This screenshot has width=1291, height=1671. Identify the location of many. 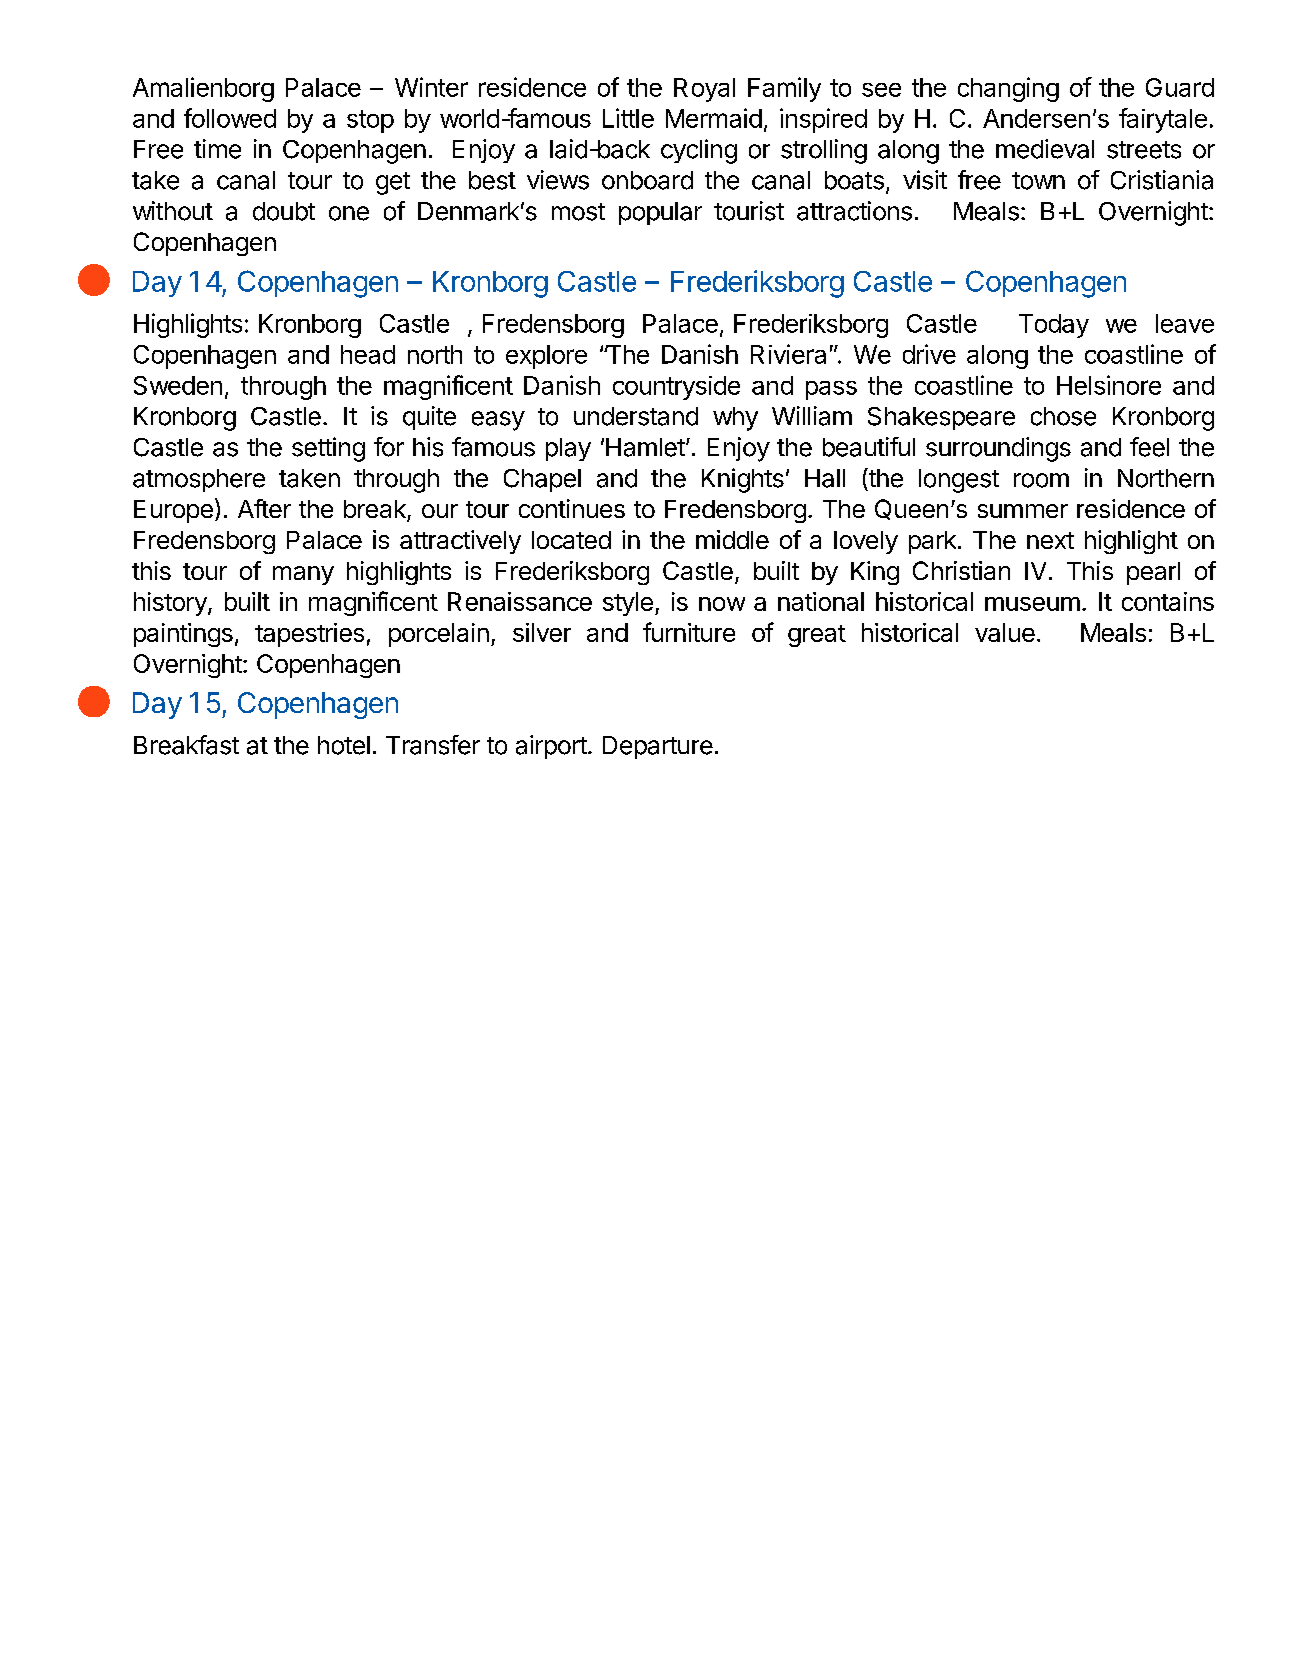
(303, 575).
